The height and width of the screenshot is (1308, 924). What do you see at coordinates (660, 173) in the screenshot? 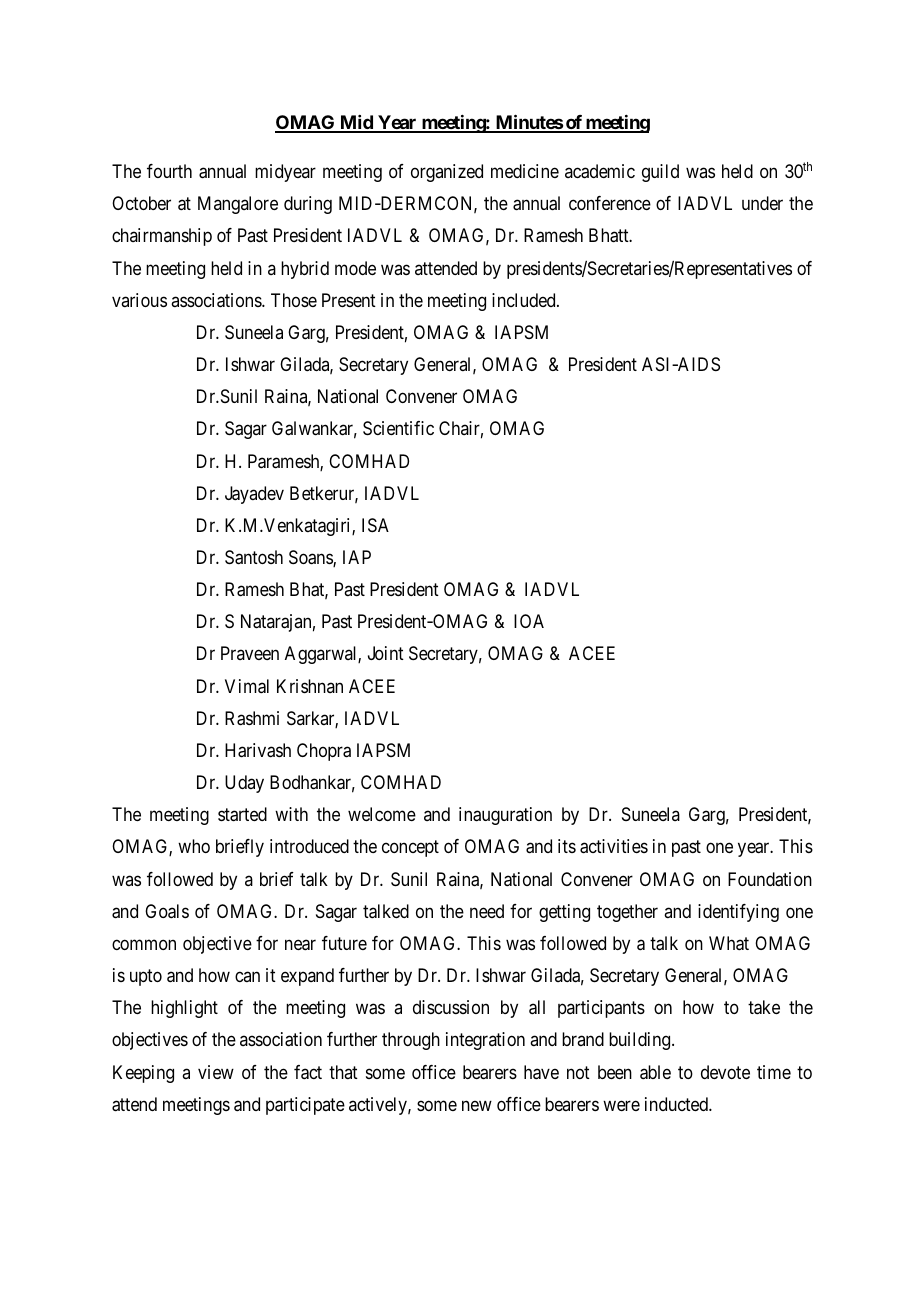
I see `guild` at bounding box center [660, 173].
